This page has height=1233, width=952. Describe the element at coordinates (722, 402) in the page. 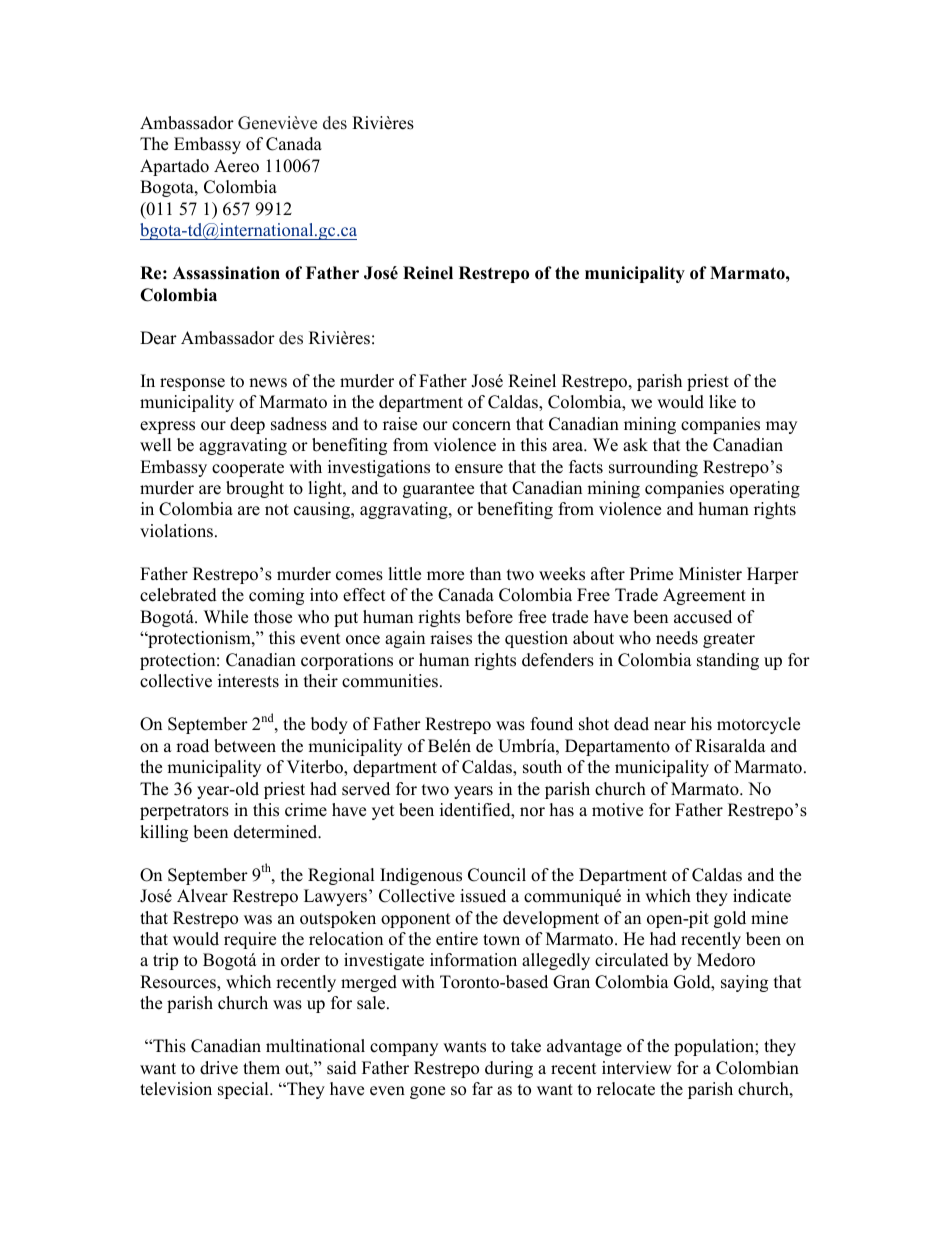

I see `like` at that location.
